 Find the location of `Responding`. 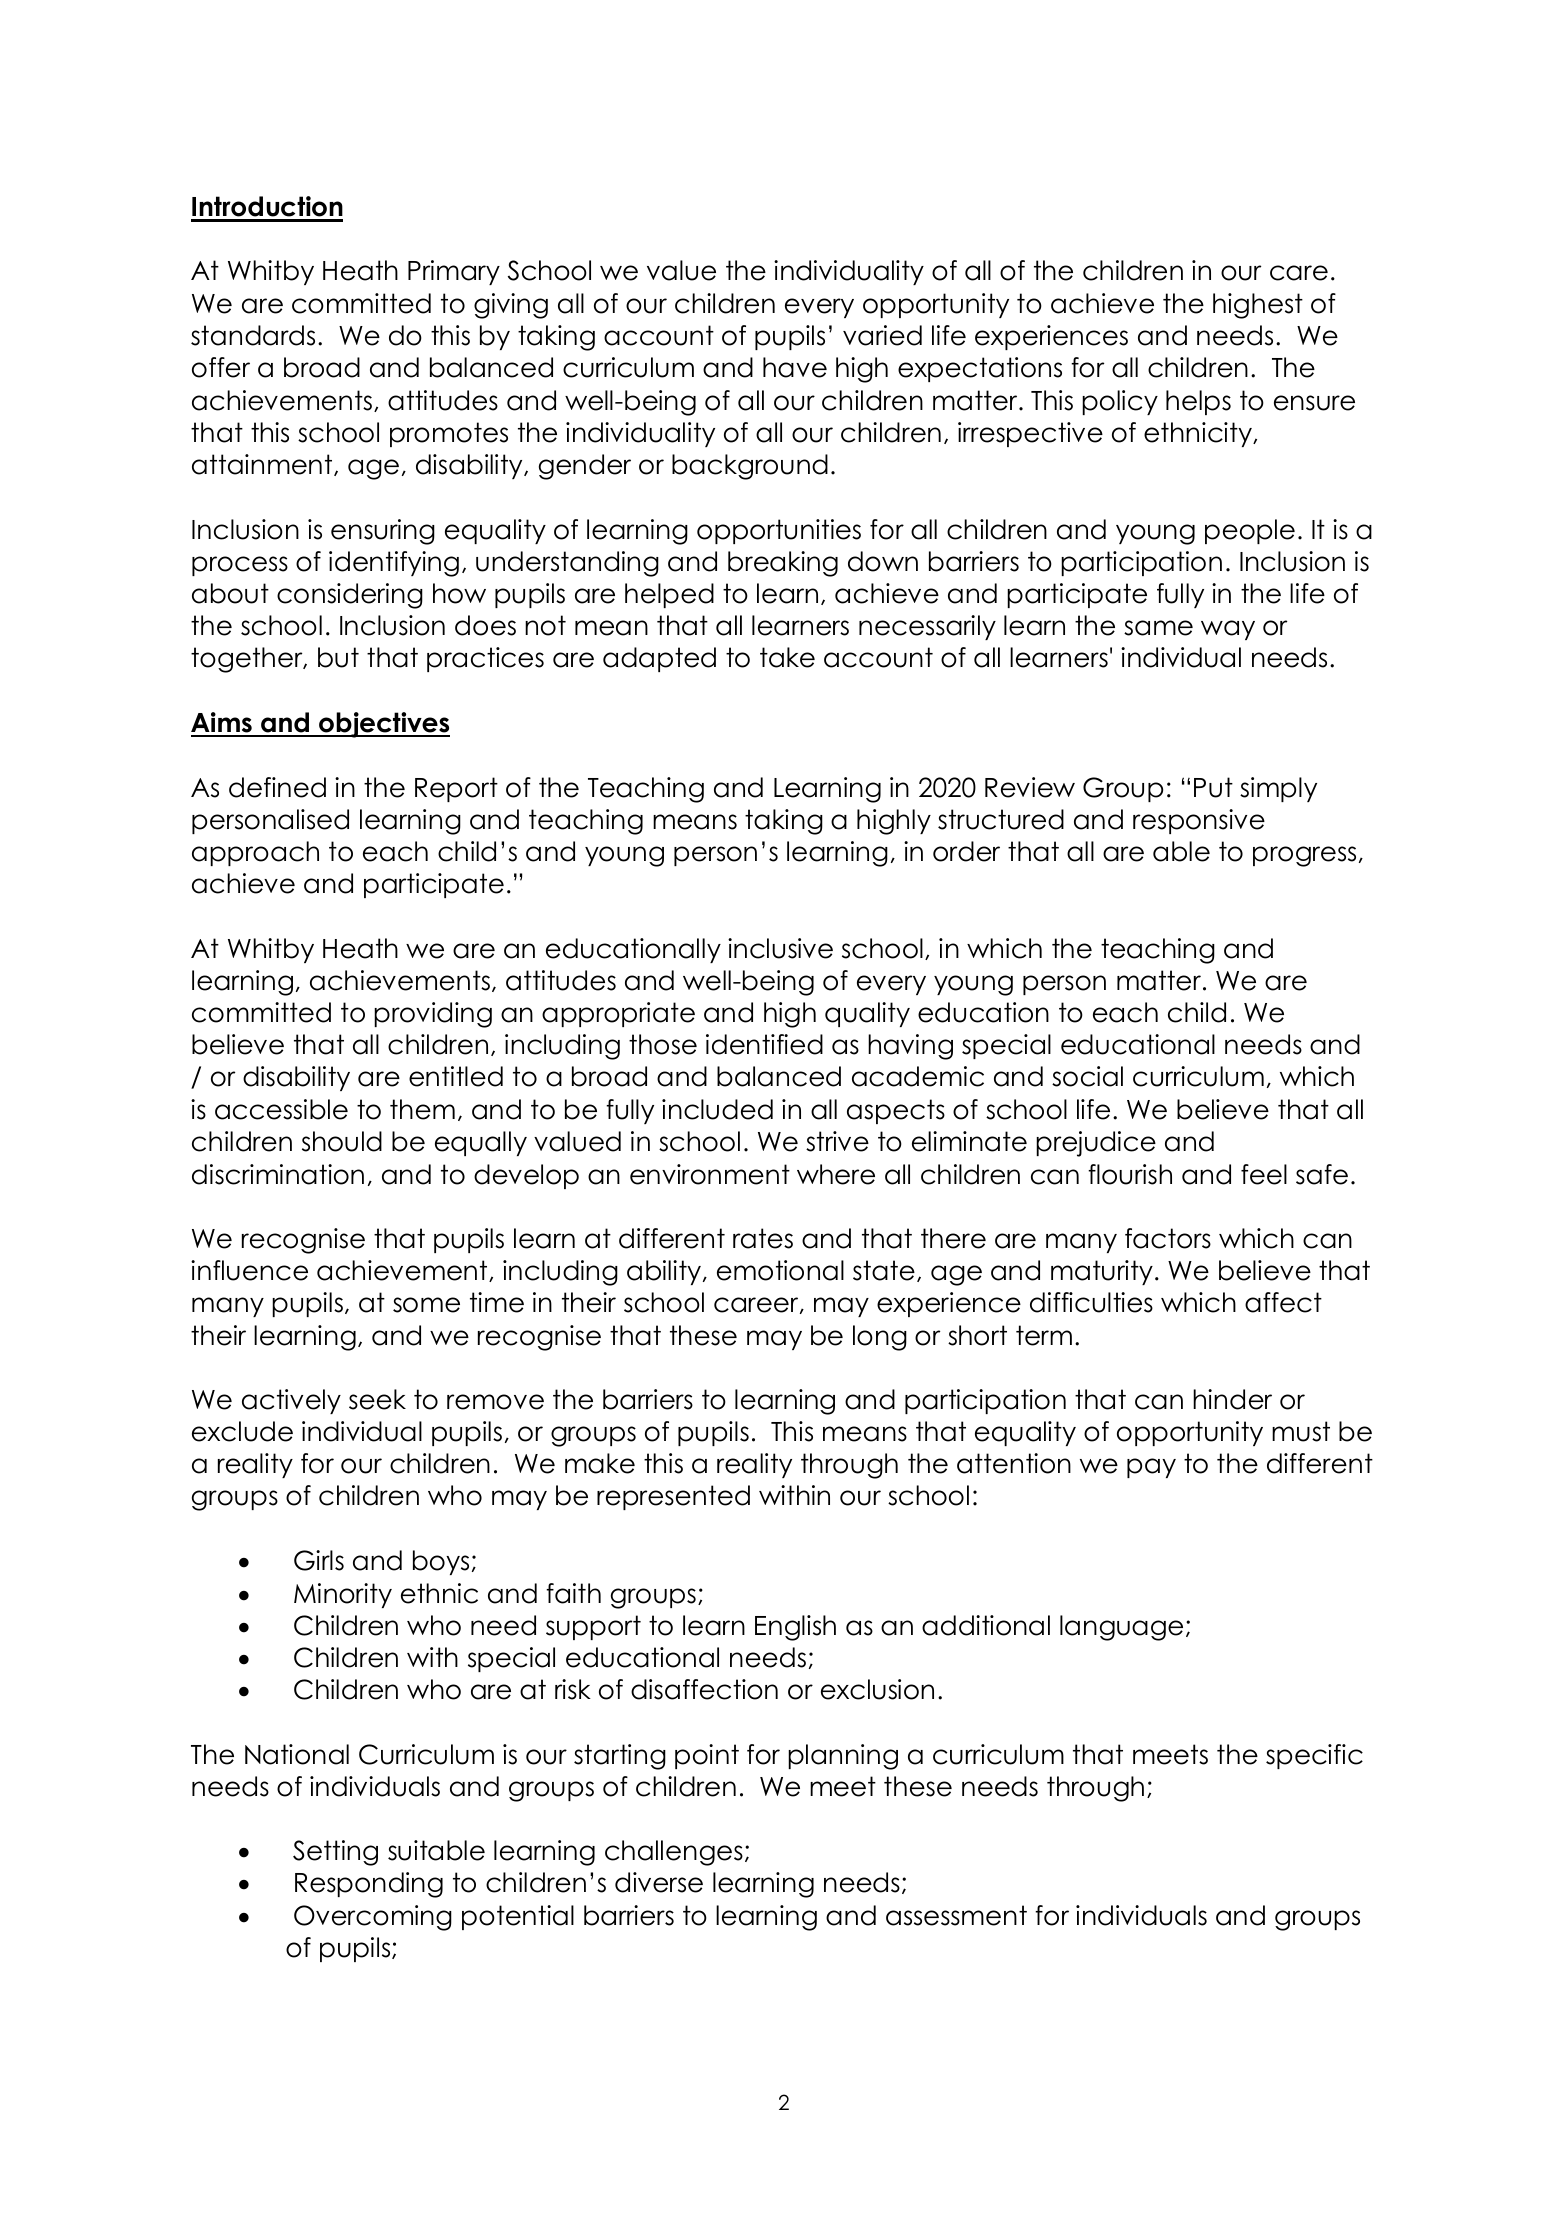

Responding is located at coordinates (369, 1885).
